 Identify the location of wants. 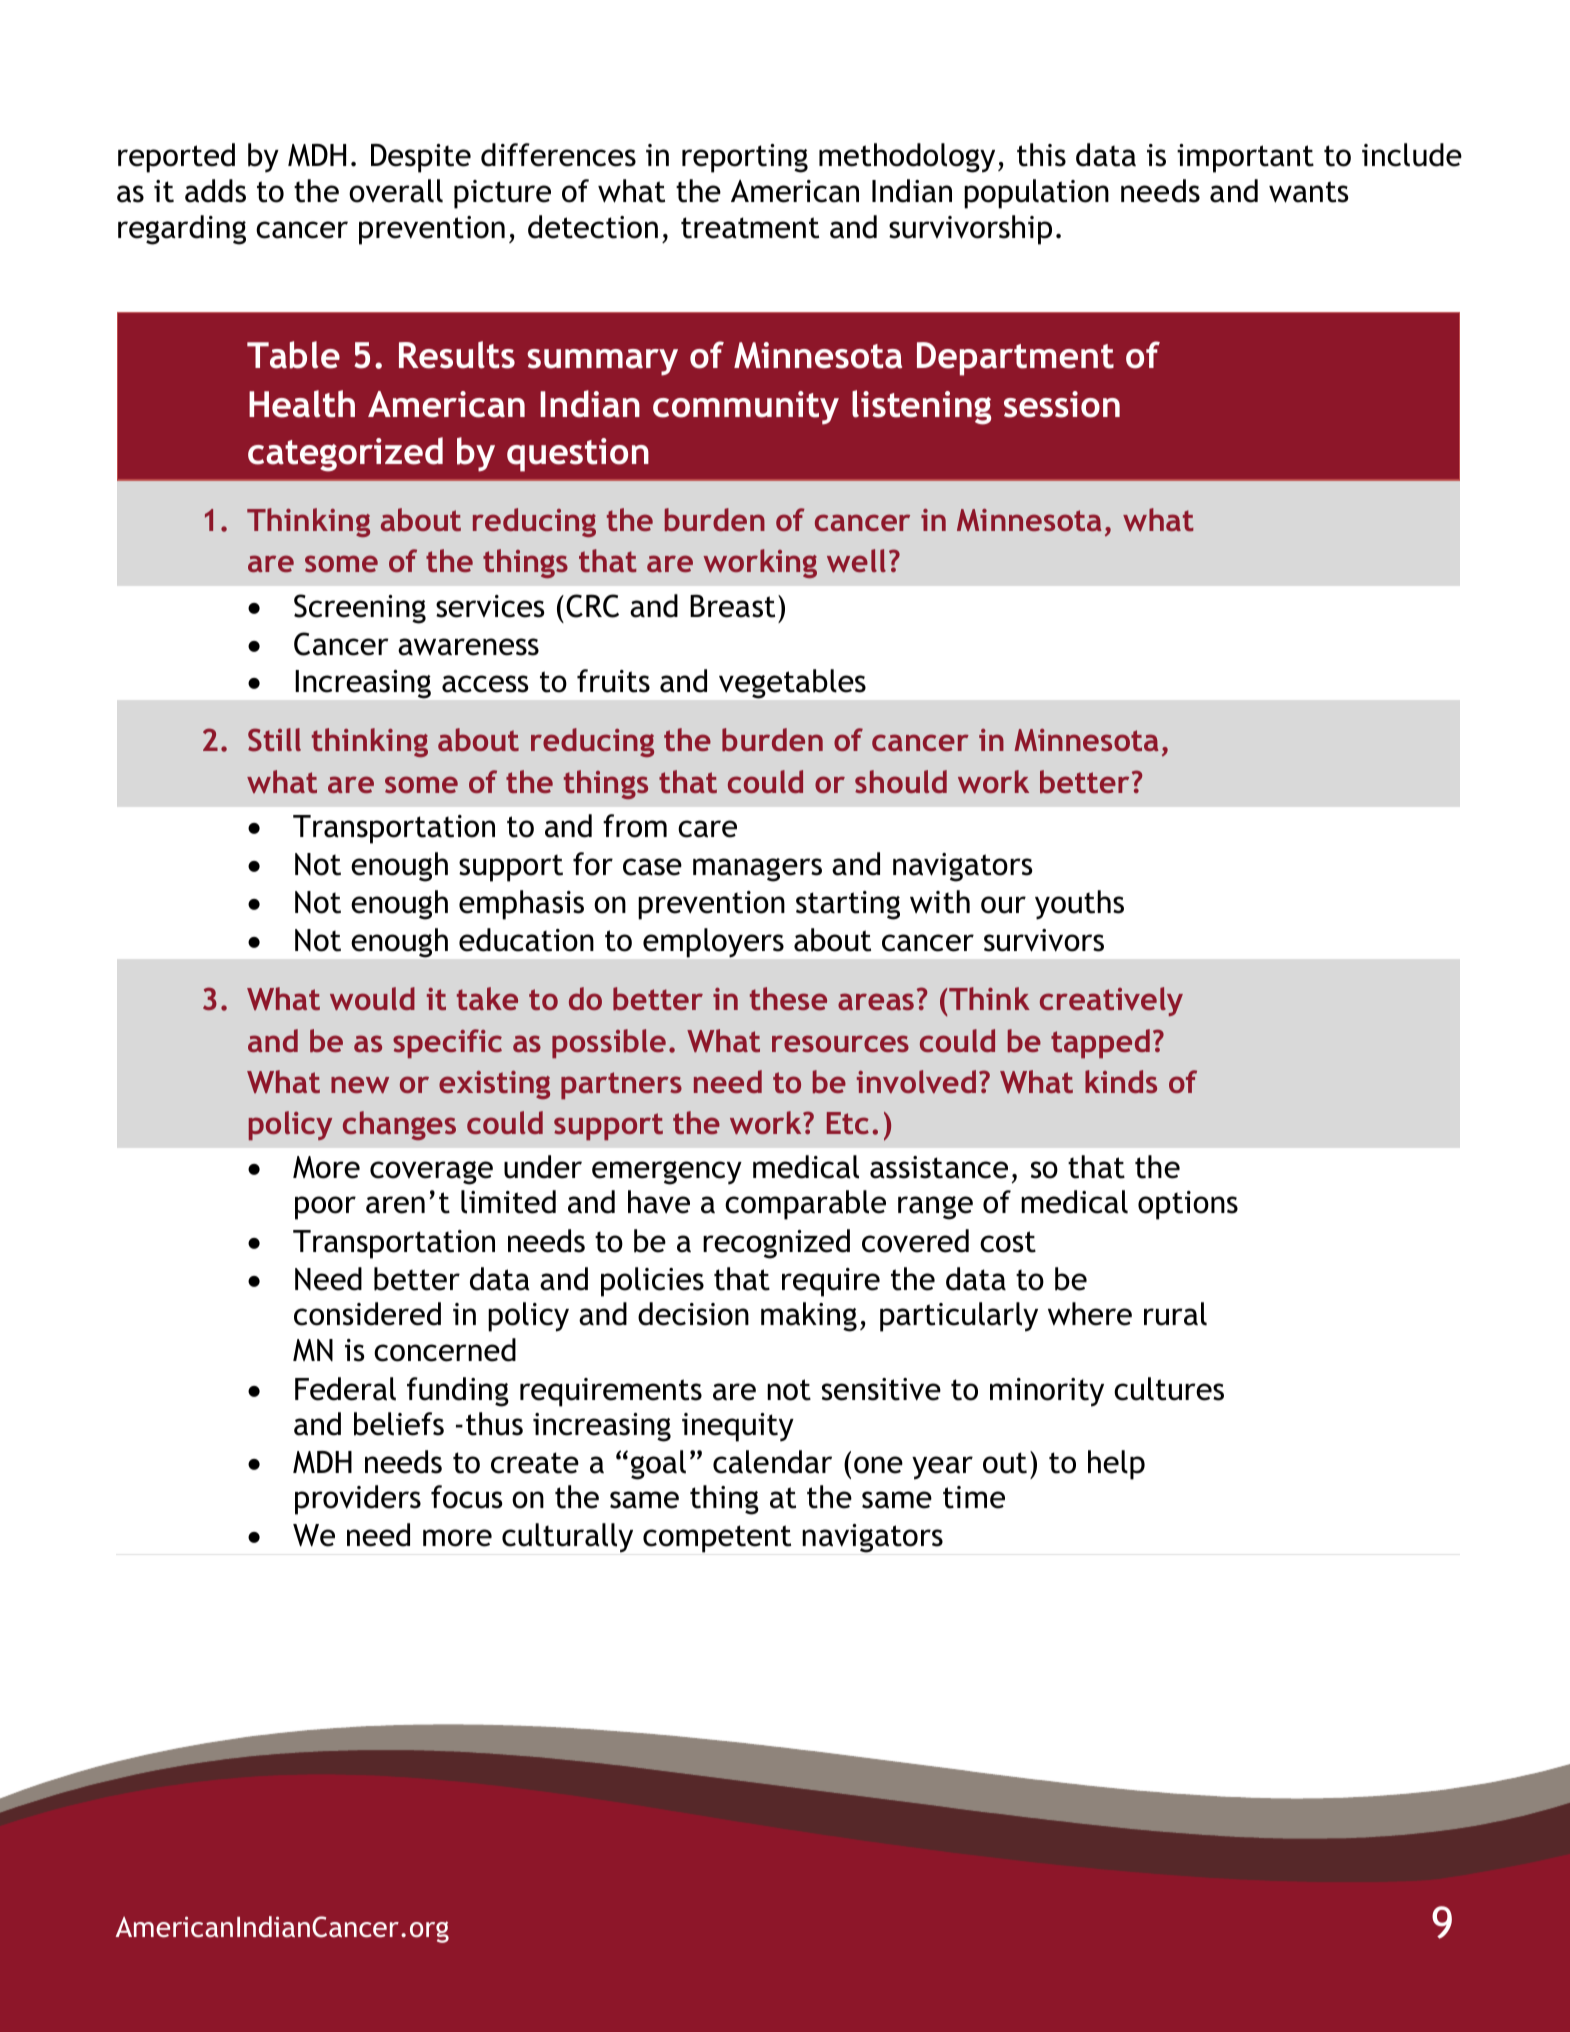
(1309, 192).
